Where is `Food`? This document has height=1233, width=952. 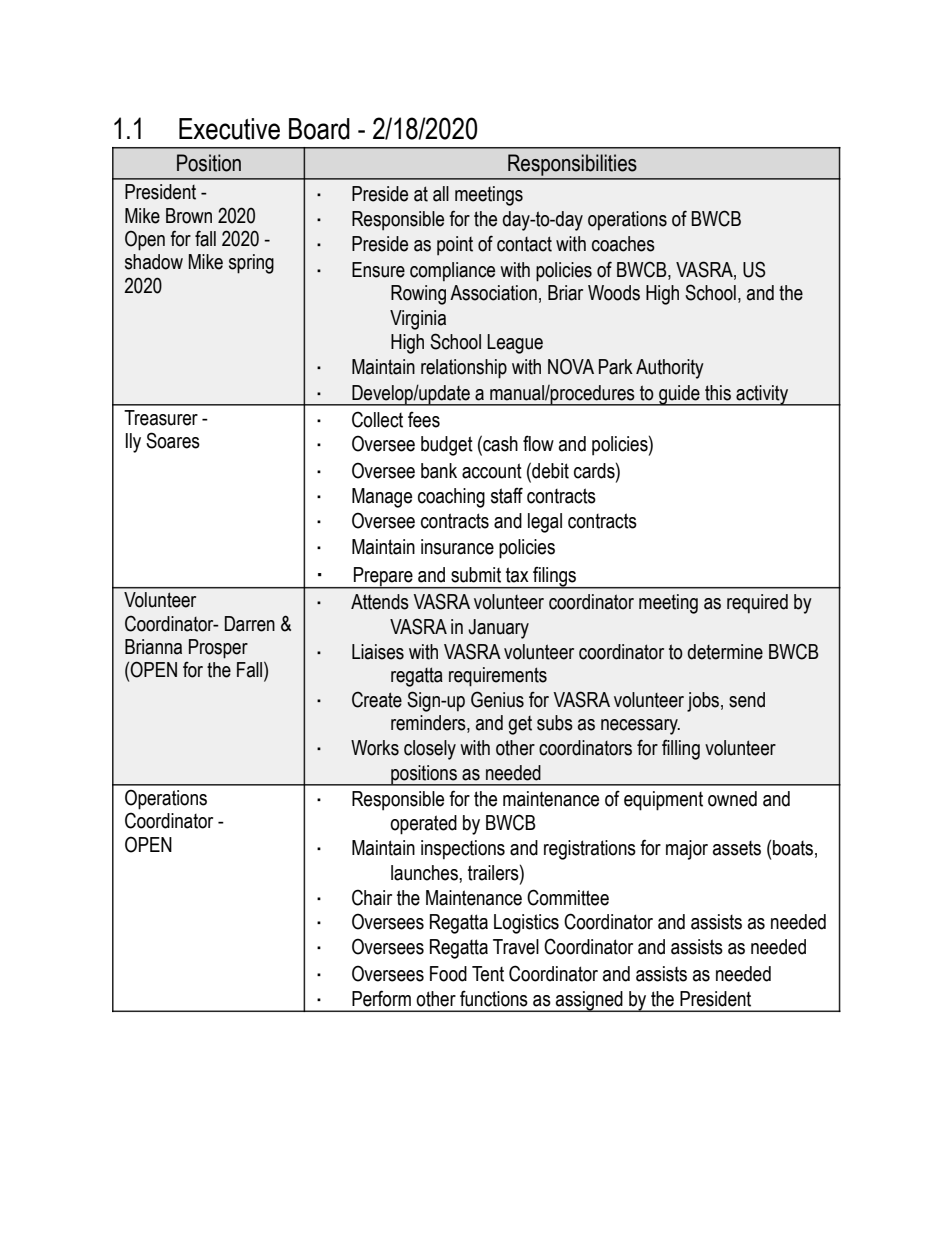
Food is located at coordinates (448, 974).
